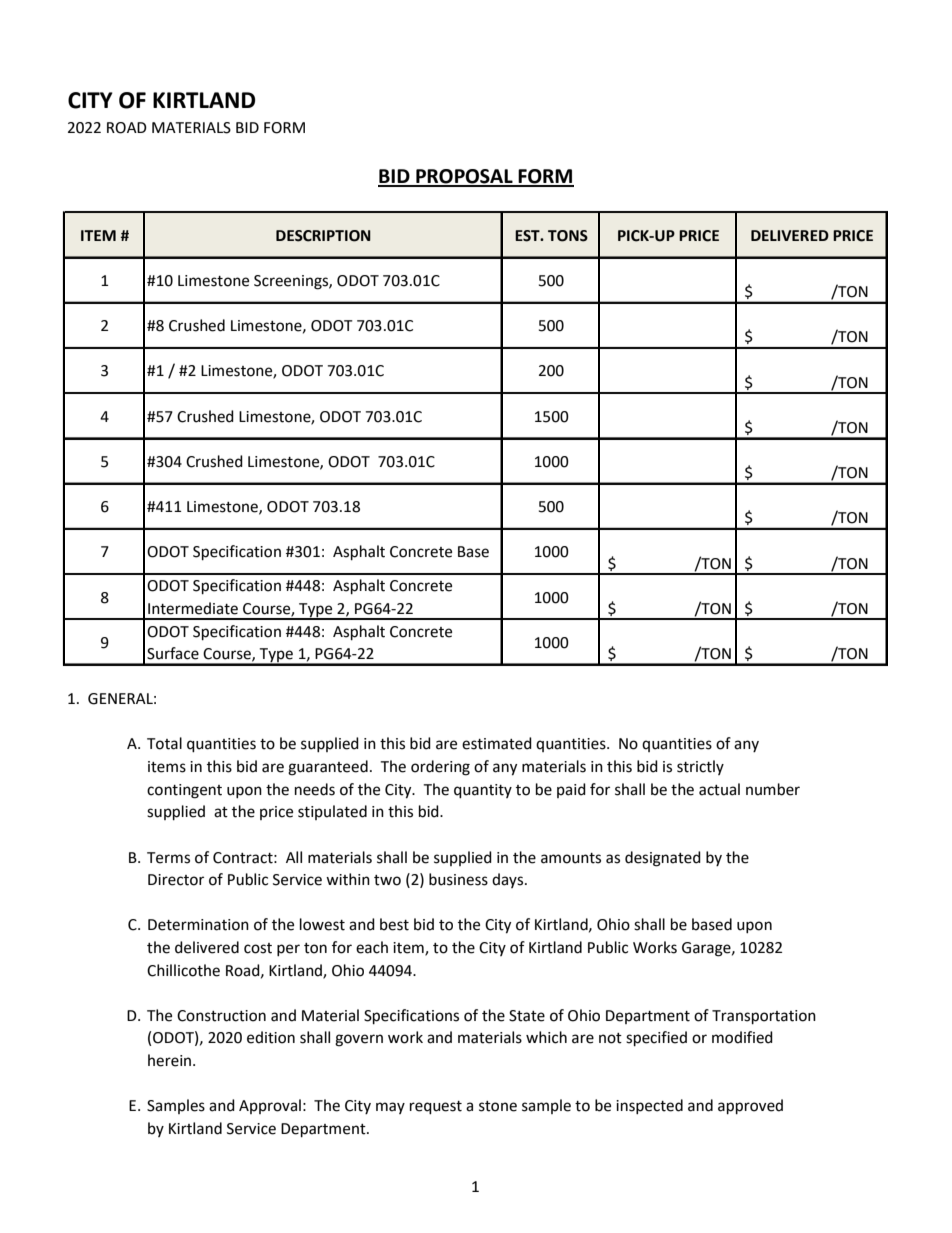 This screenshot has height=1233, width=952. What do you see at coordinates (719, 789) in the screenshot?
I see `actual` at bounding box center [719, 789].
